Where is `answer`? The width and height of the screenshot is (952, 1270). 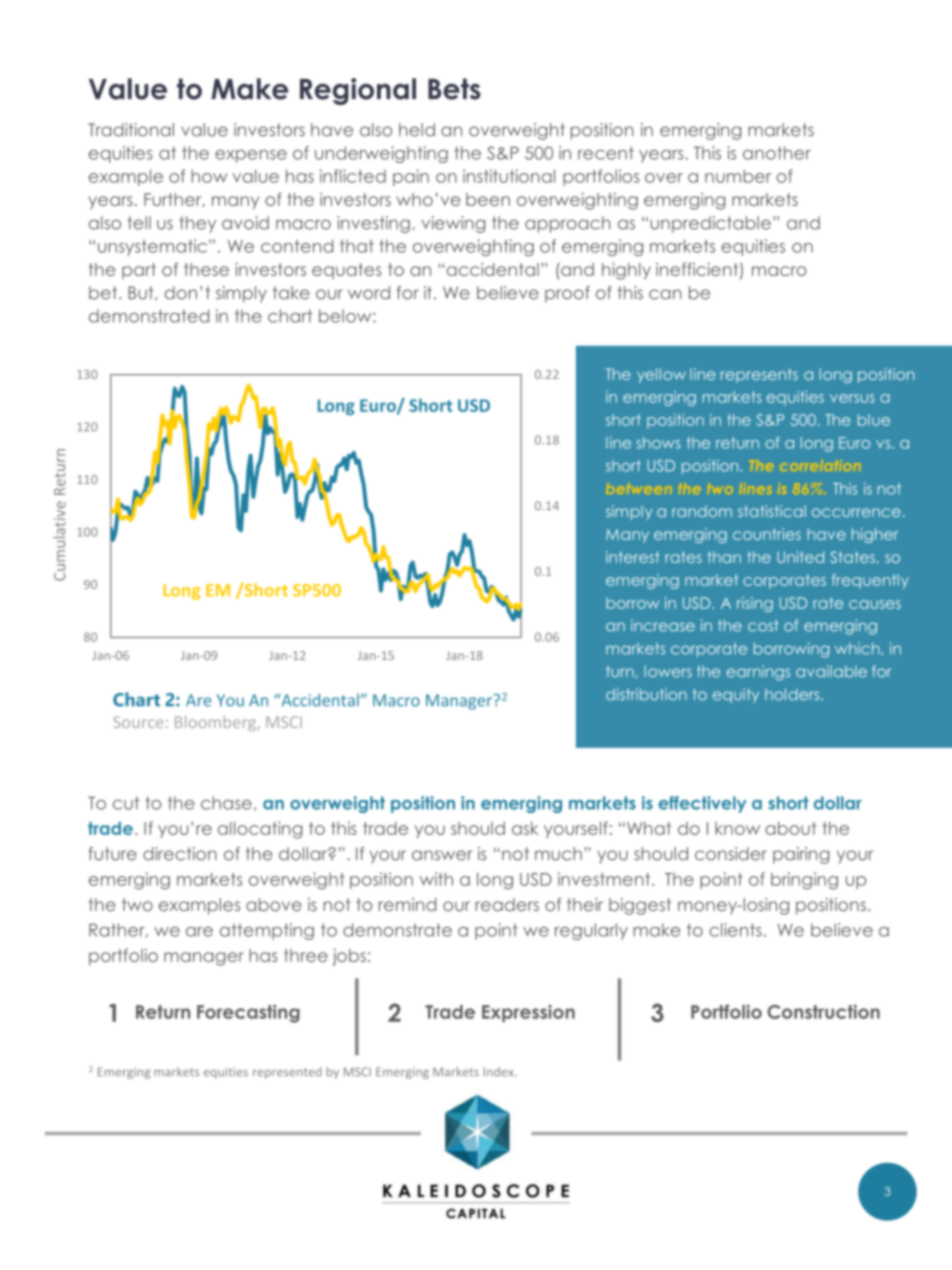
answer is located at coordinates (442, 855).
